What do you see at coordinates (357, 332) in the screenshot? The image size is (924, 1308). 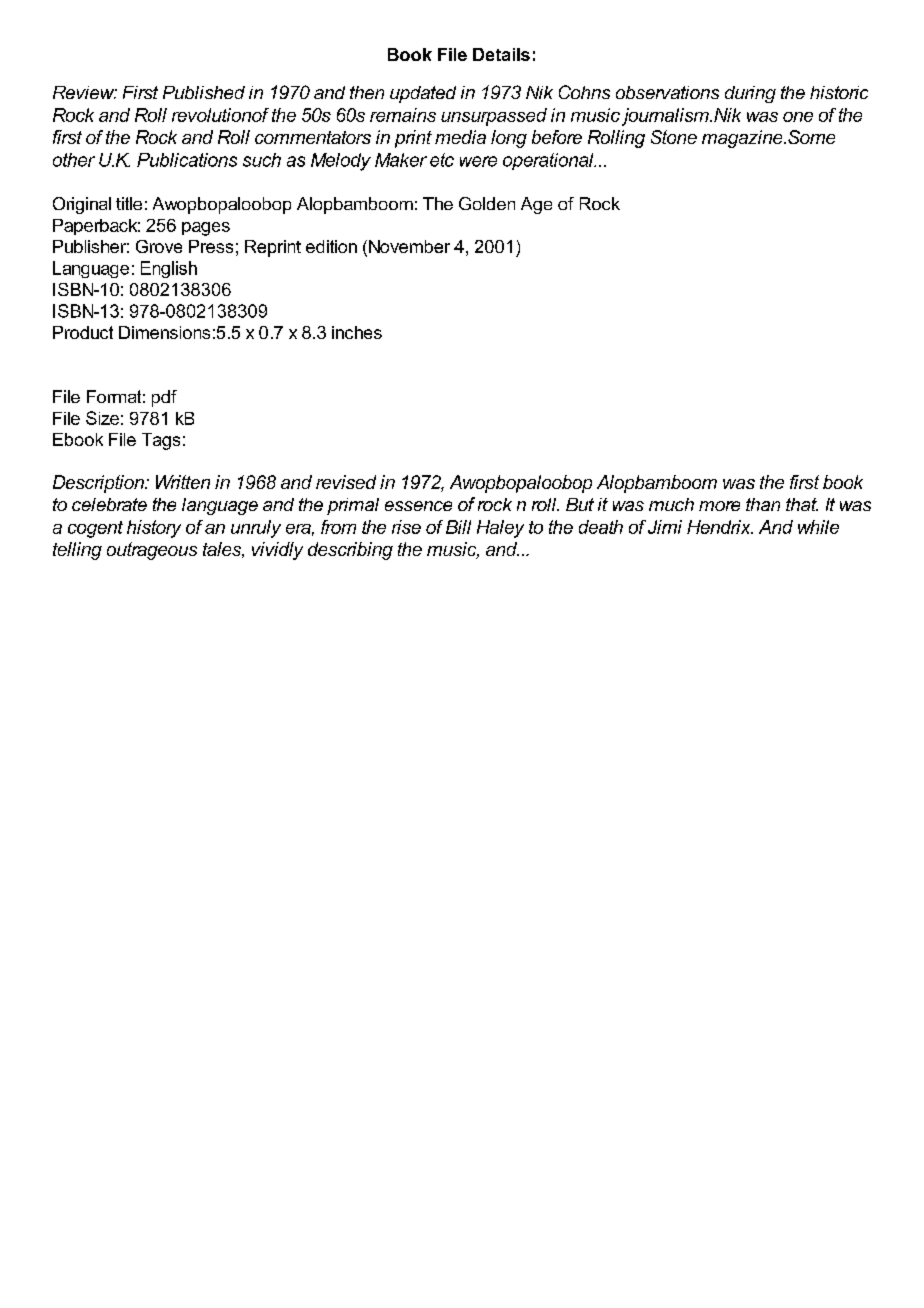 I see `inches` at bounding box center [357, 332].
